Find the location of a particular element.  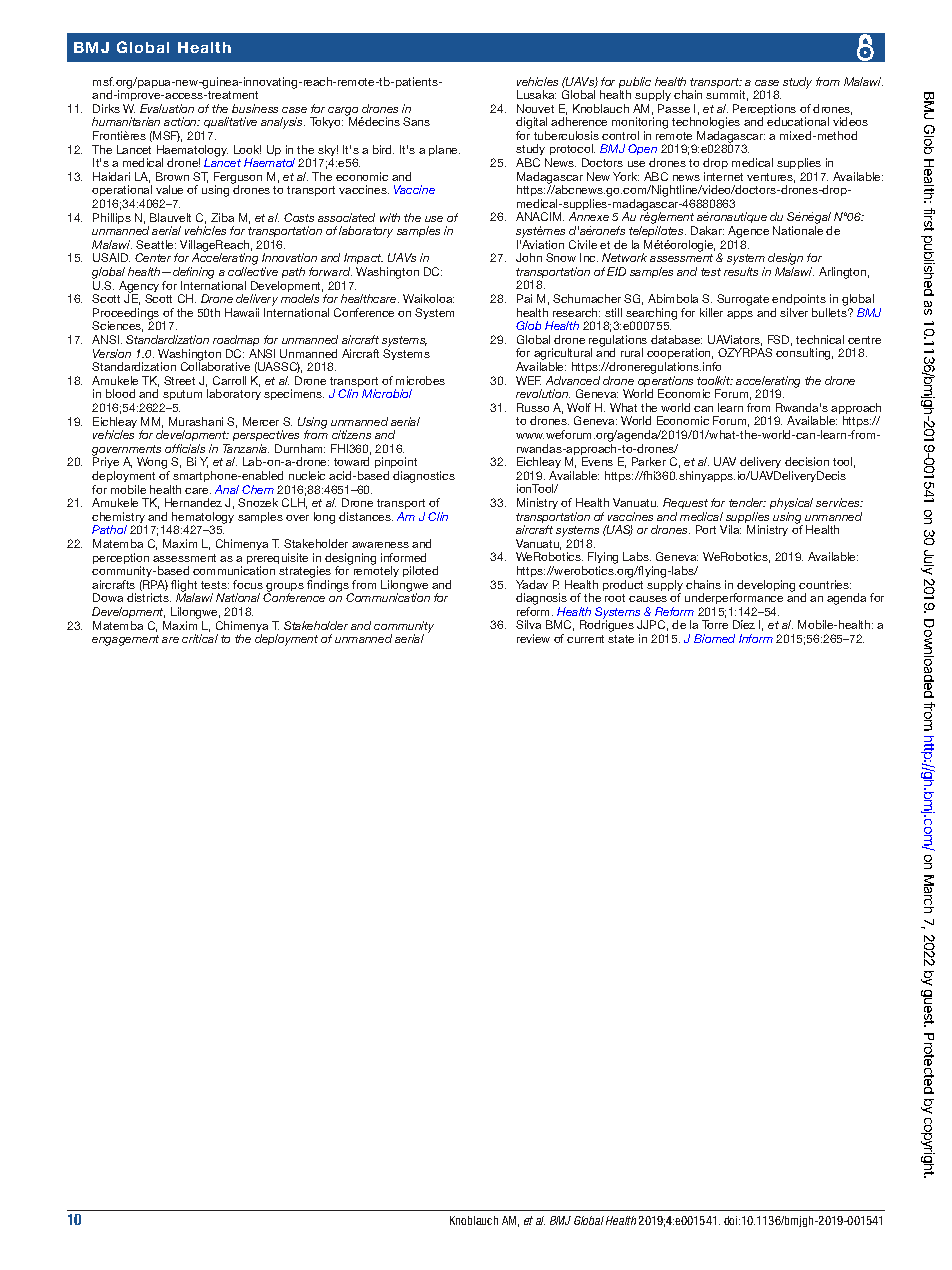

digital is located at coordinates (531, 124).
